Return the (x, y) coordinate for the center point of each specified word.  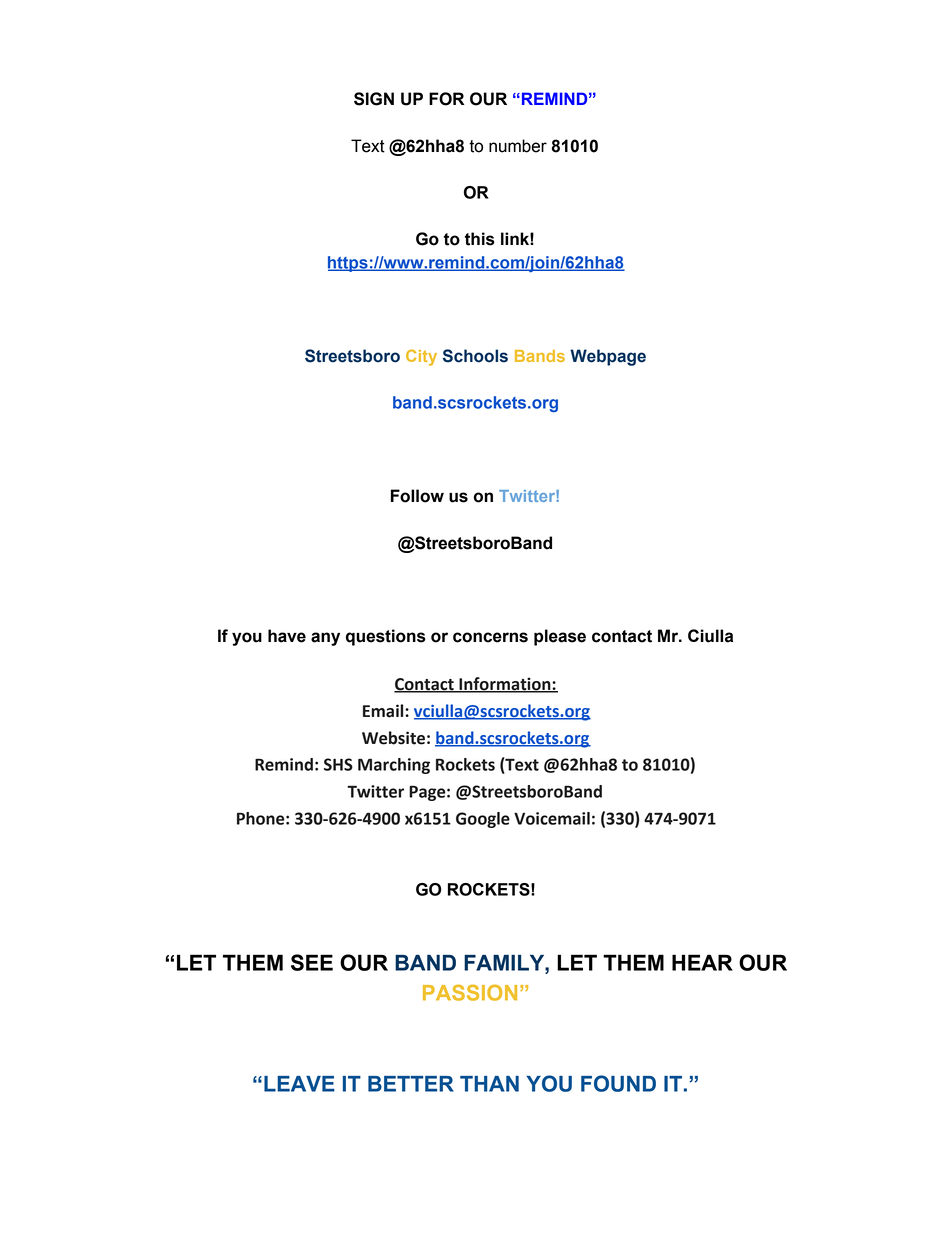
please (560, 637)
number (518, 146)
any (325, 639)
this (480, 239)
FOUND (618, 1083)
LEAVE (299, 1084)
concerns (490, 637)
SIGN (374, 99)
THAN (489, 1084)
